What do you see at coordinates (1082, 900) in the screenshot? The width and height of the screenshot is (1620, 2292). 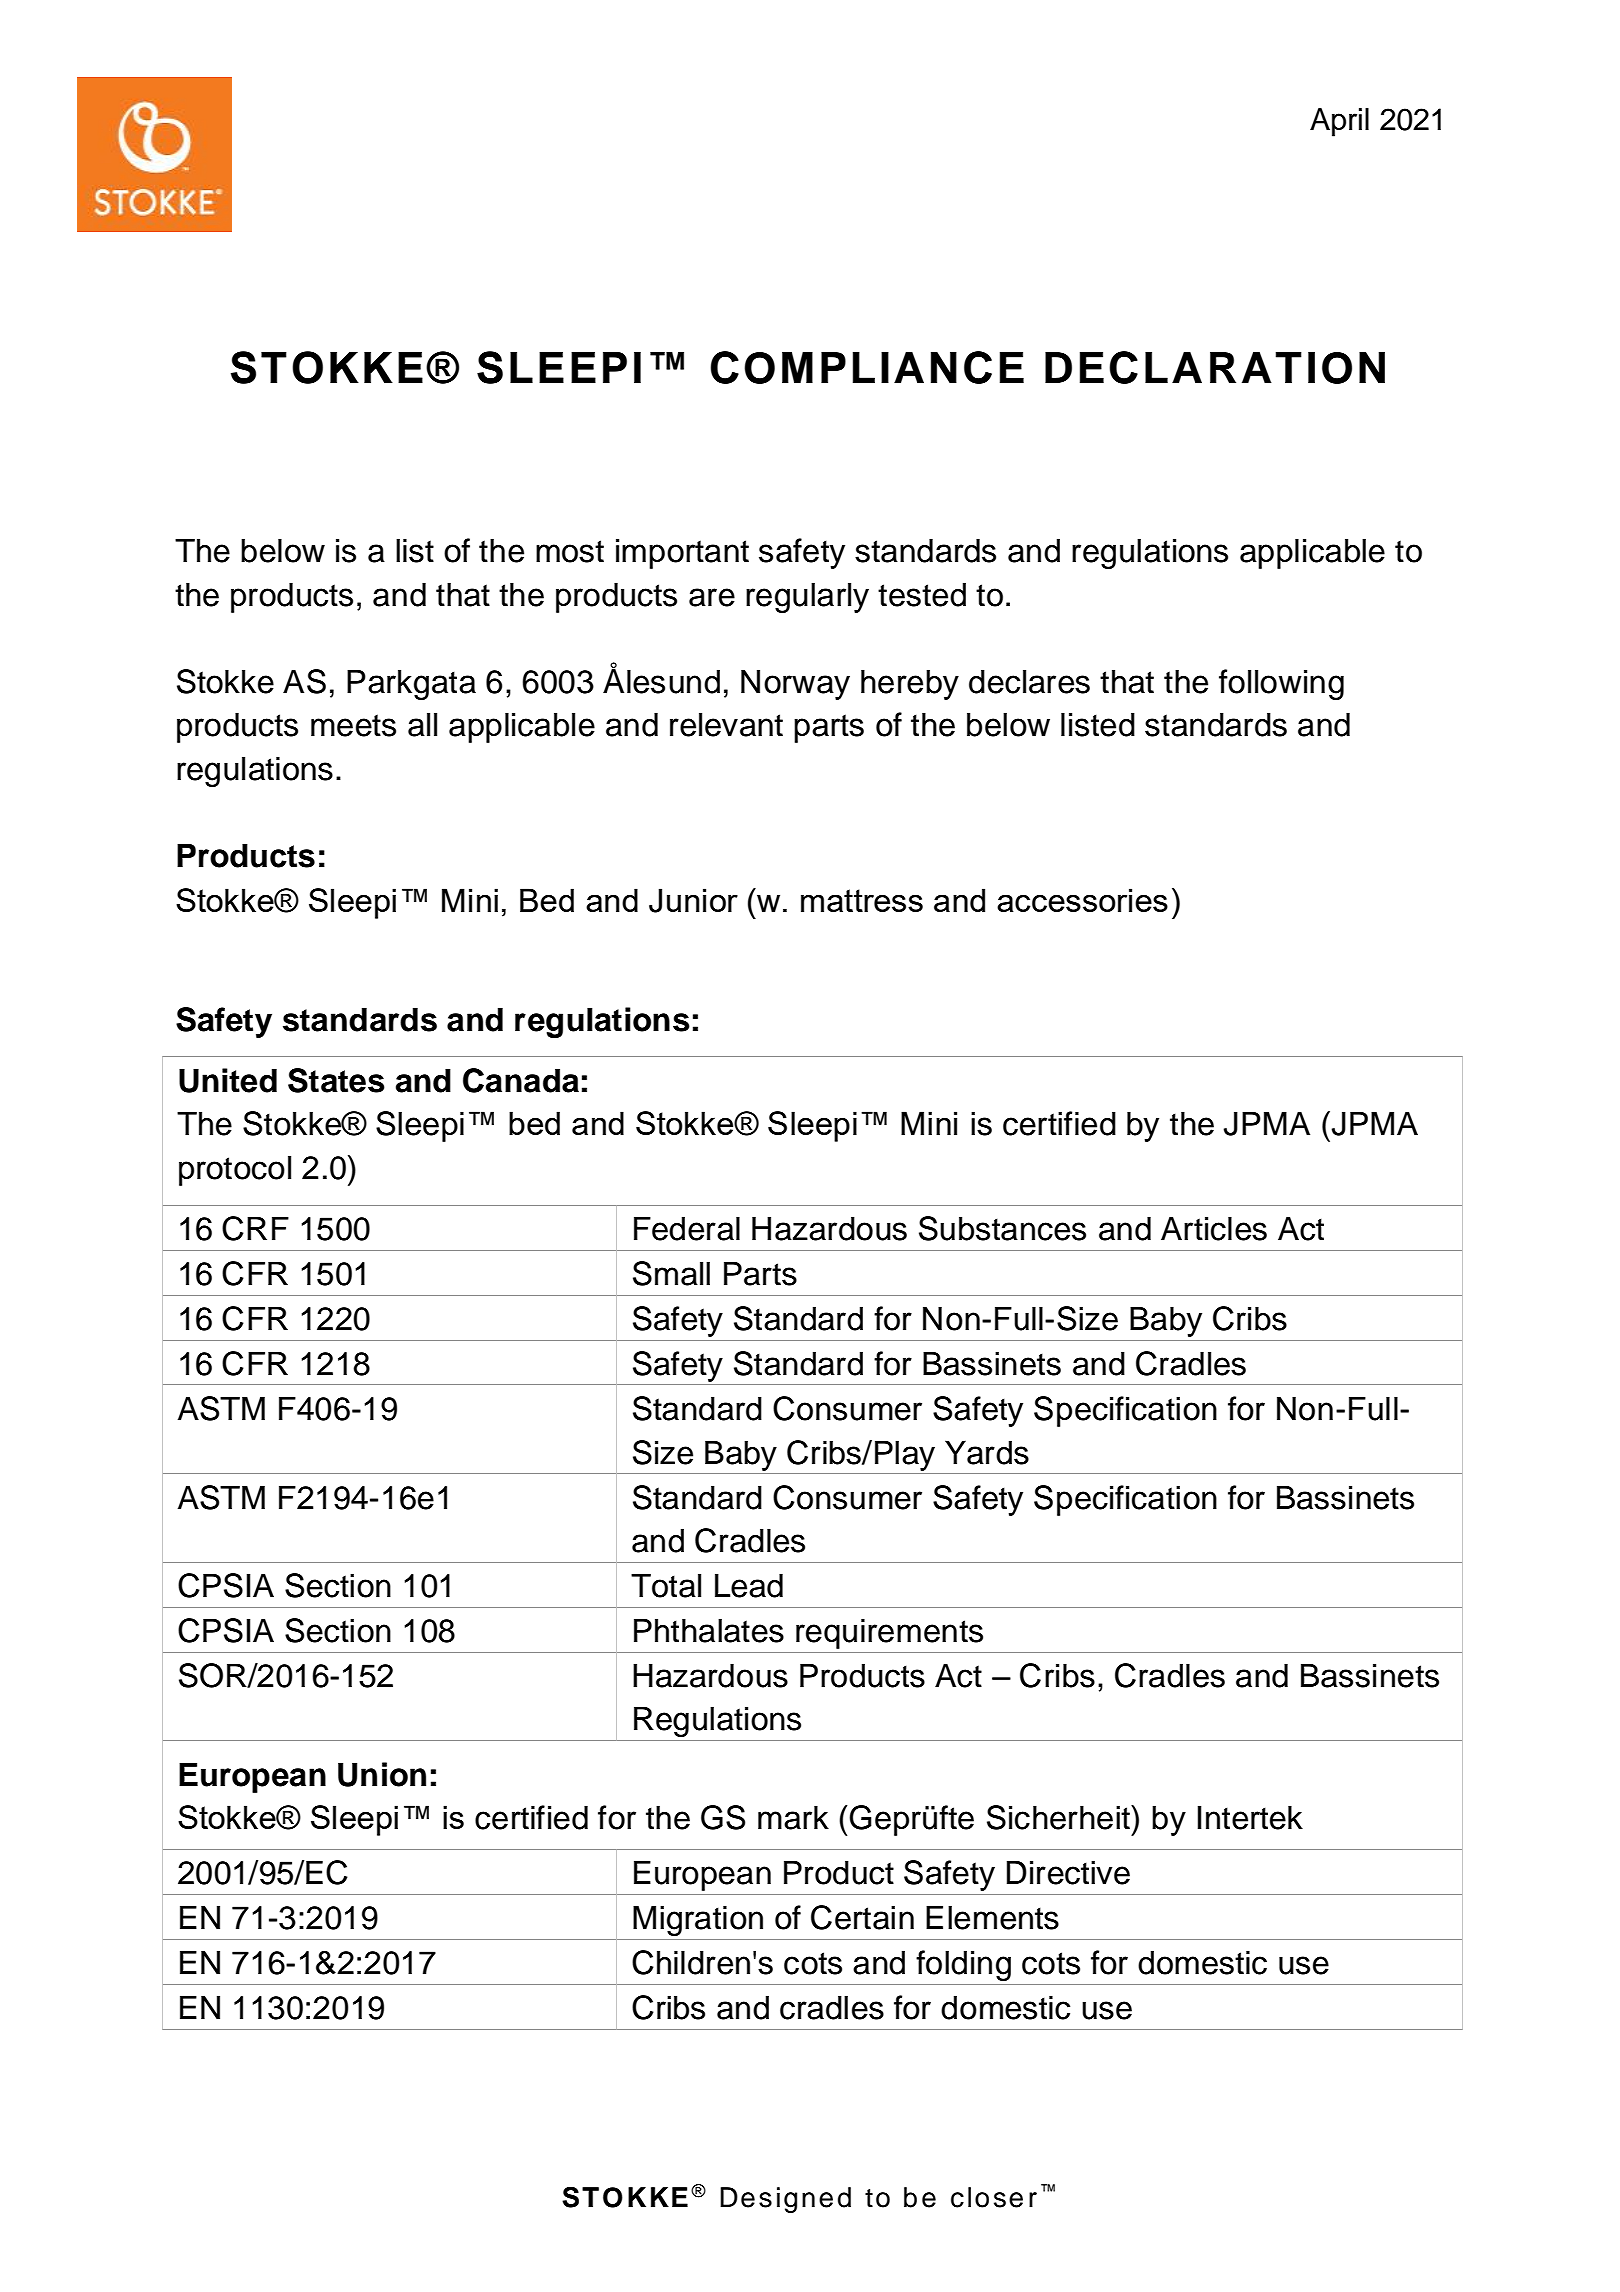 I see `accessories` at bounding box center [1082, 900].
